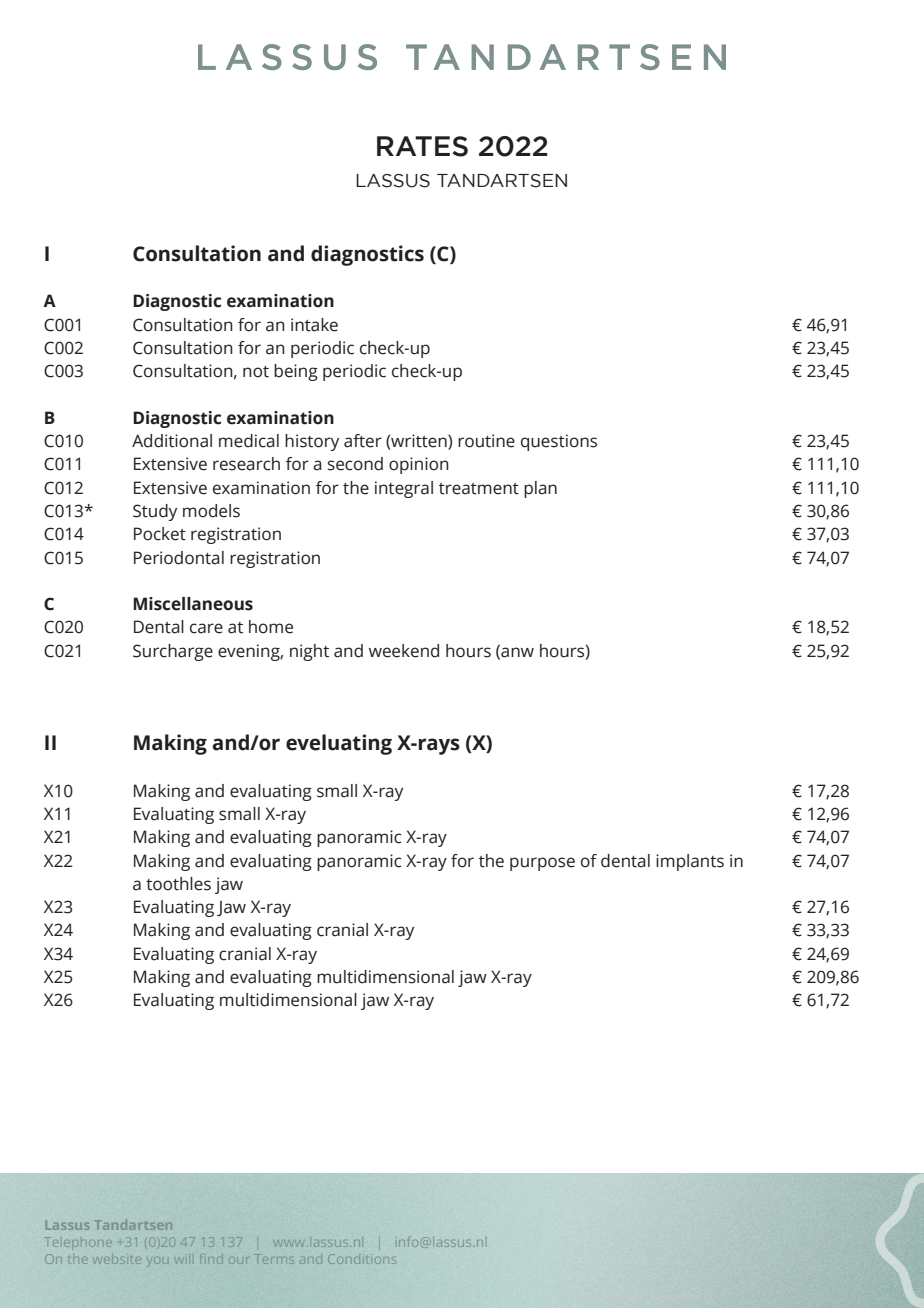 The image size is (924, 1308). What do you see at coordinates (309, 652) in the image?
I see `night` at bounding box center [309, 652].
